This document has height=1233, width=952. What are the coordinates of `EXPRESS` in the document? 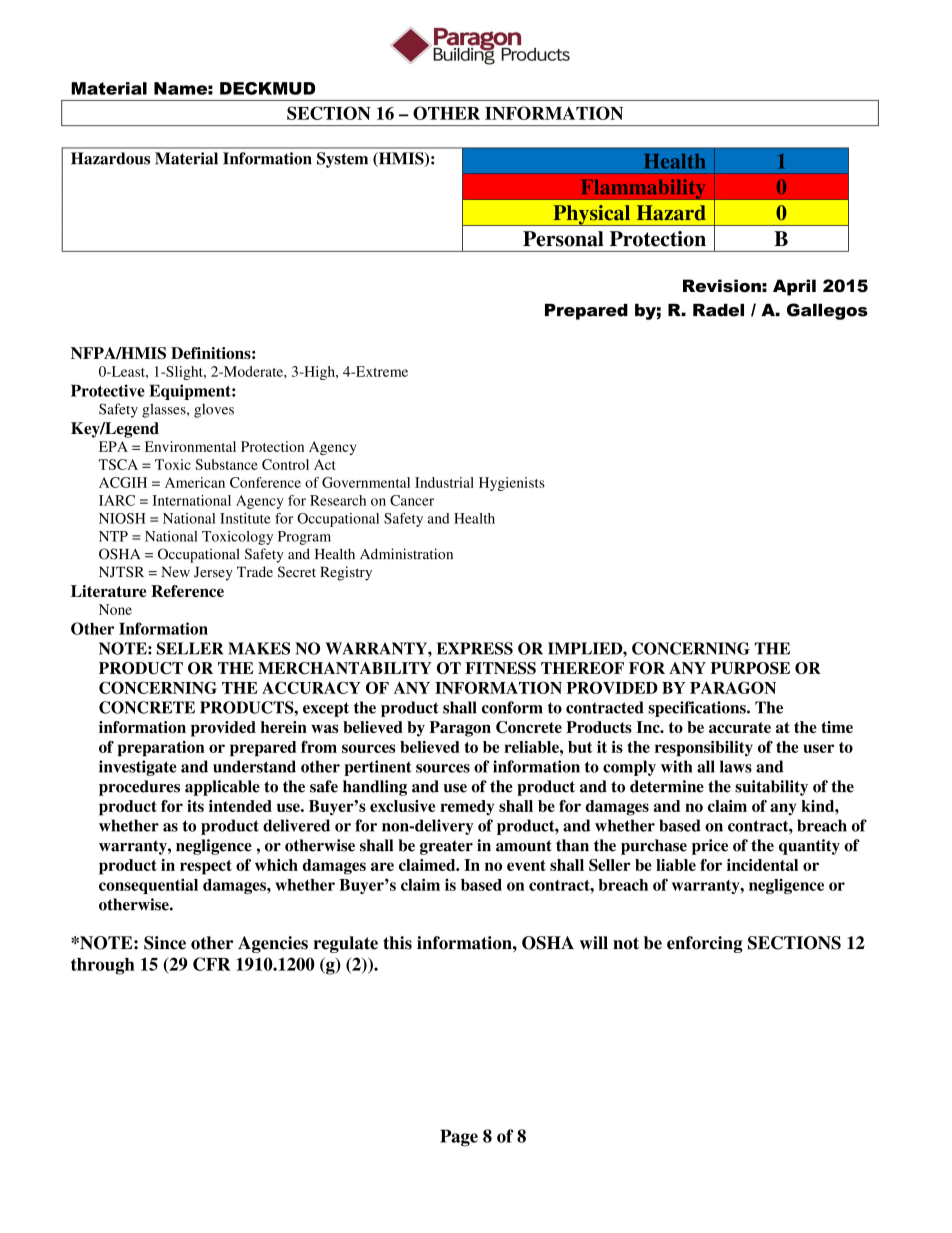 It's located at (475, 648).
